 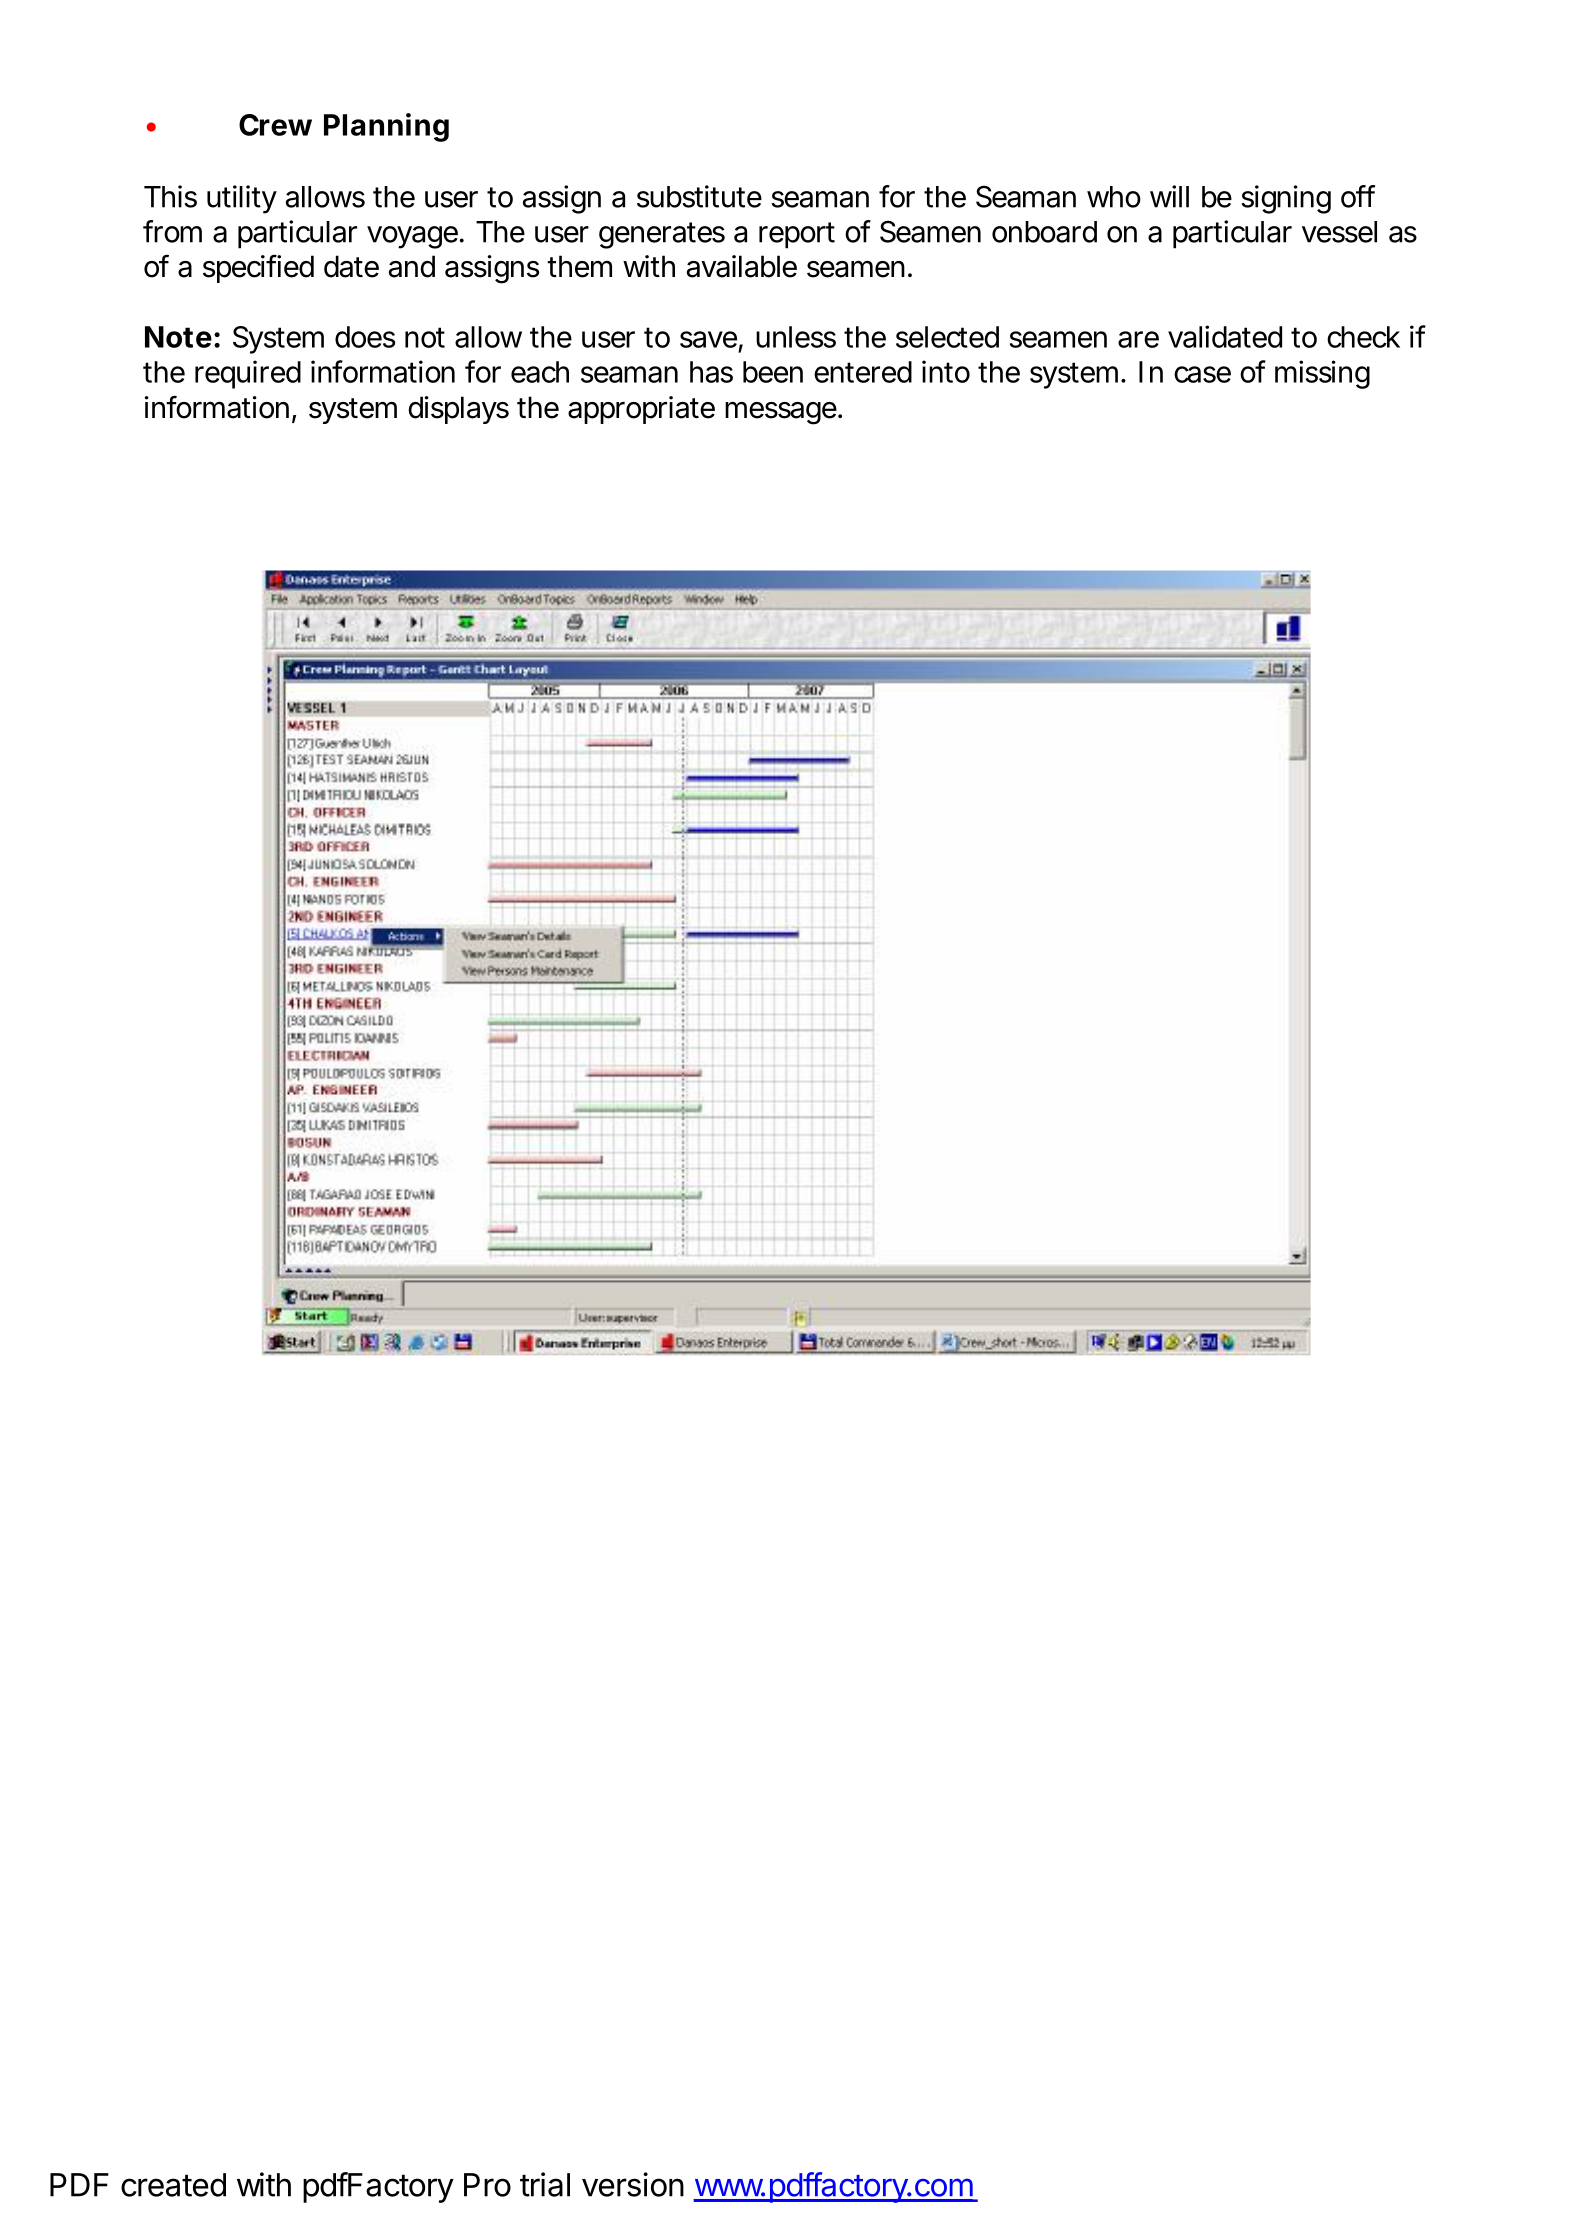 What do you see at coordinates (545, 2184) in the screenshot?
I see `trial` at bounding box center [545, 2184].
